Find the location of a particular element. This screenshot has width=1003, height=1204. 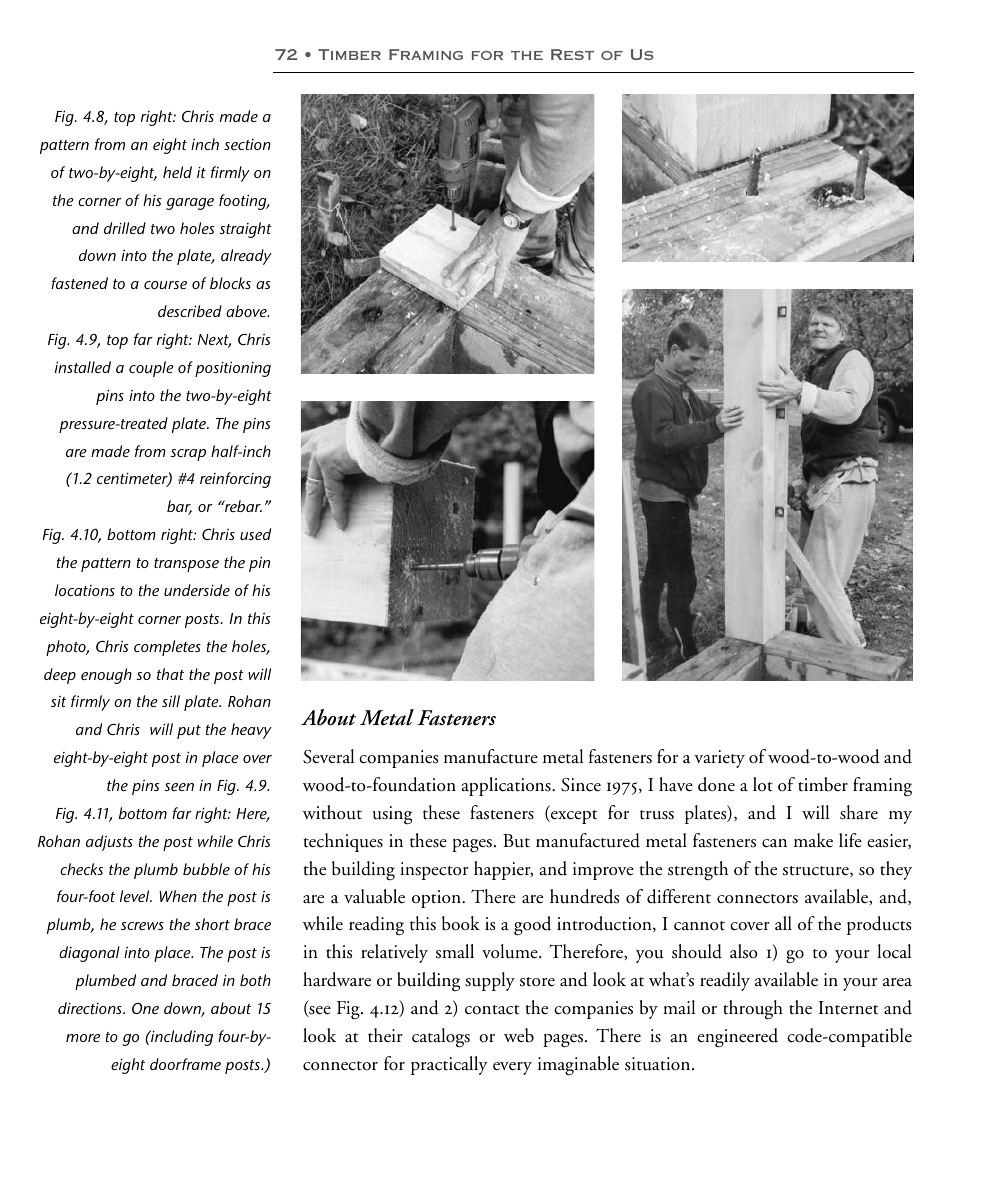

structure is located at coordinates (817, 871).
